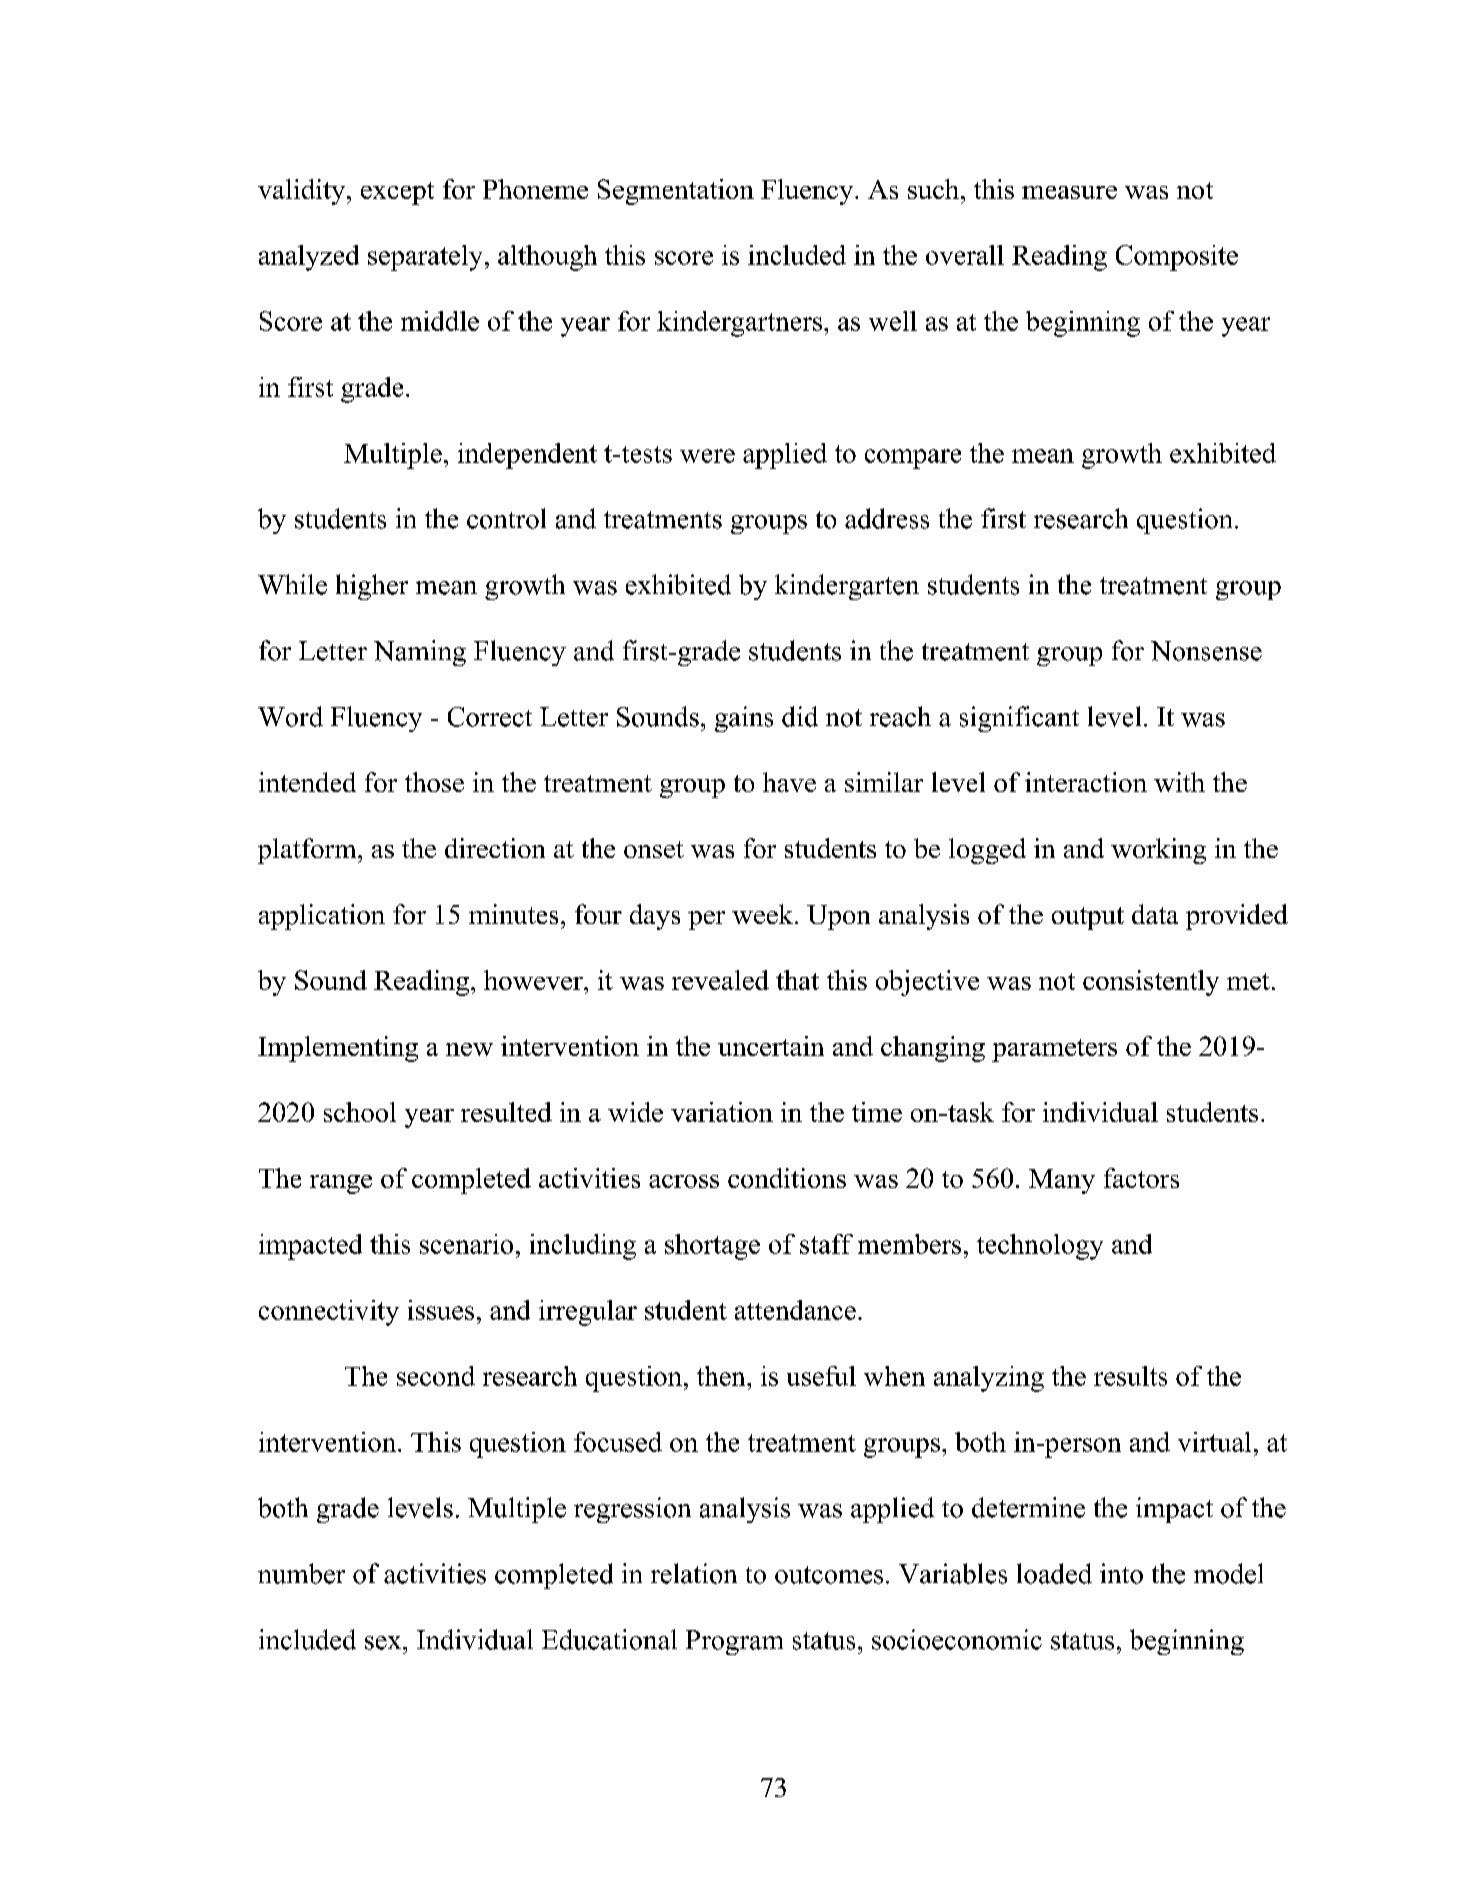  Describe the element at coordinates (506, 518) in the screenshot. I see `control` at that location.
